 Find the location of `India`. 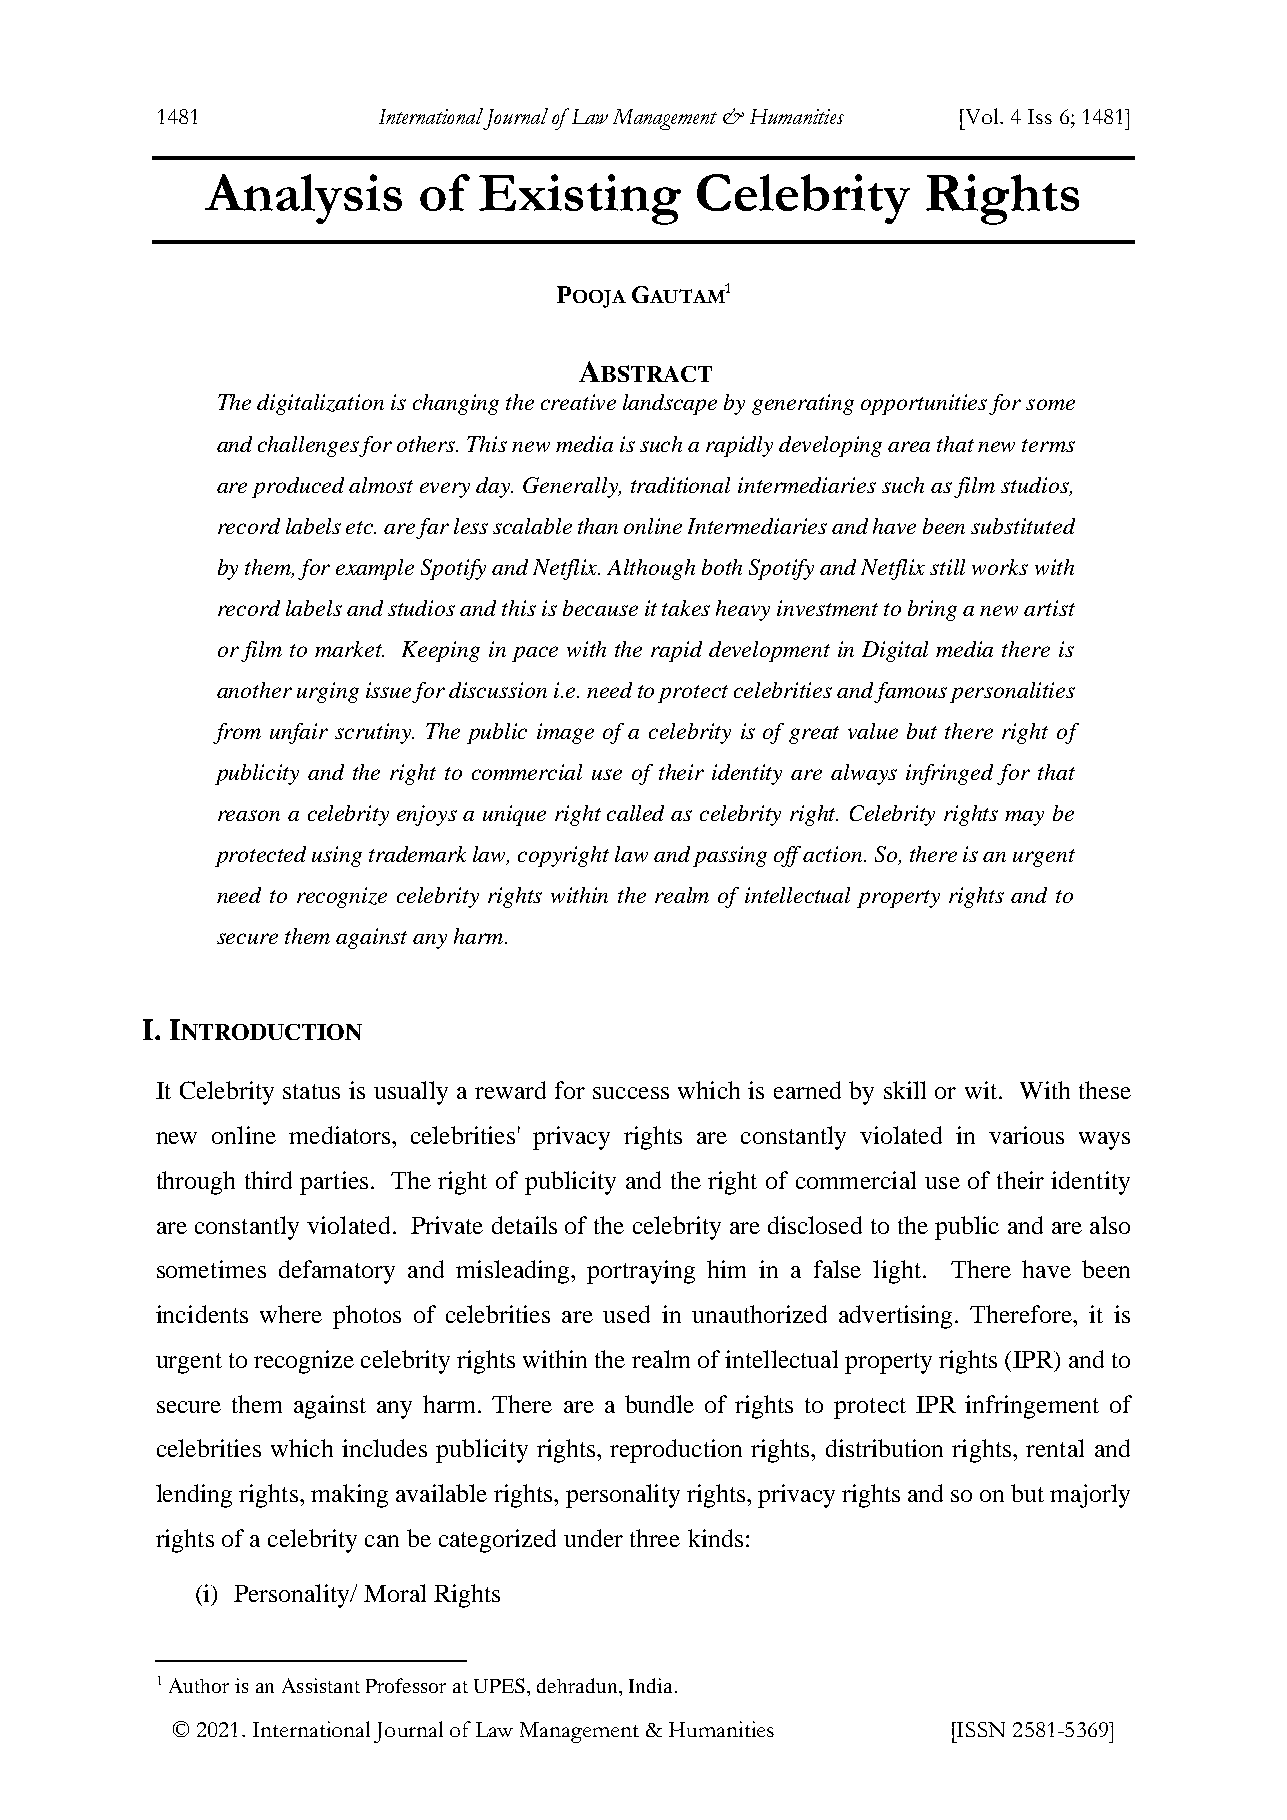

India is located at coordinates (650, 1685).
